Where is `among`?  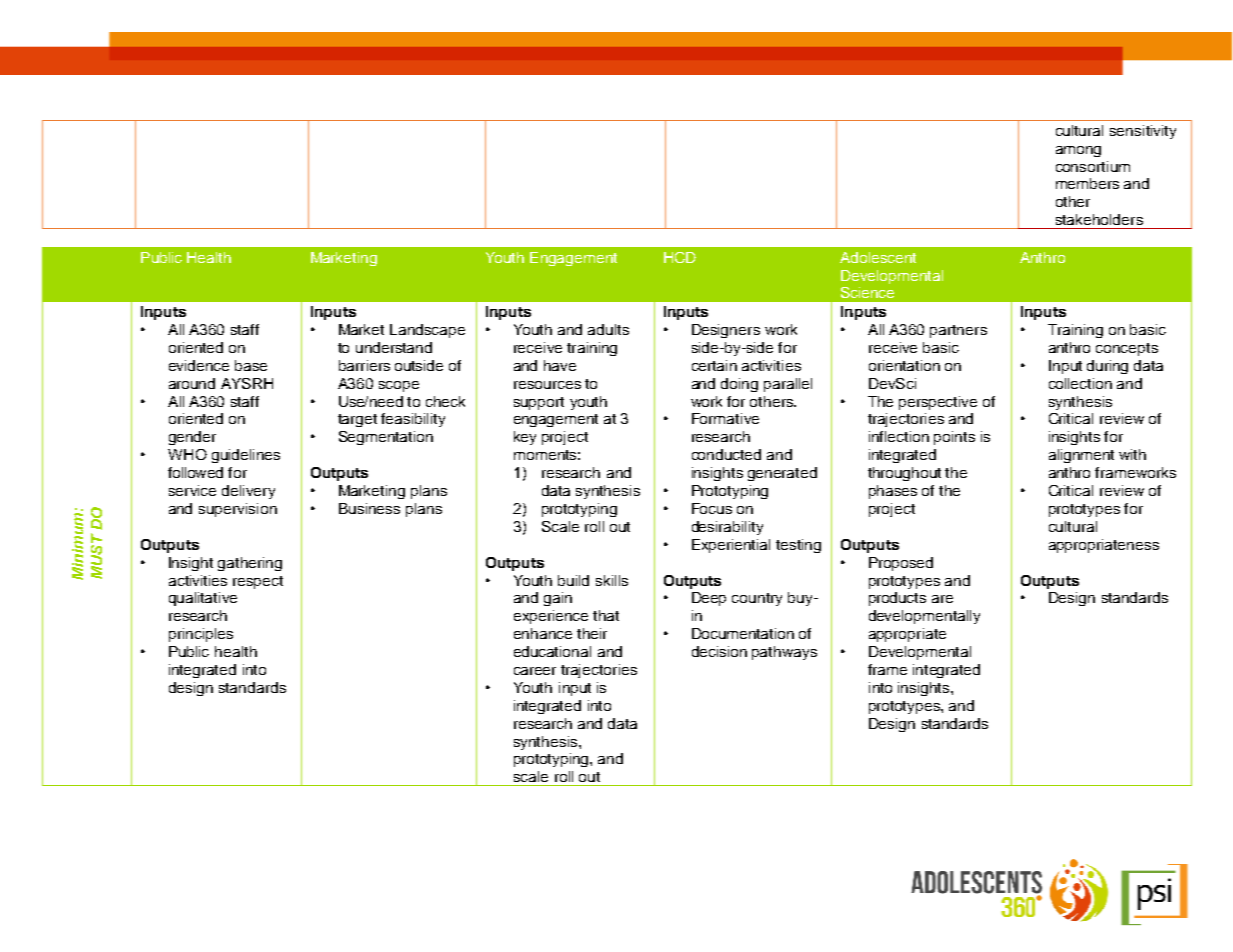 among is located at coordinates (1078, 151).
